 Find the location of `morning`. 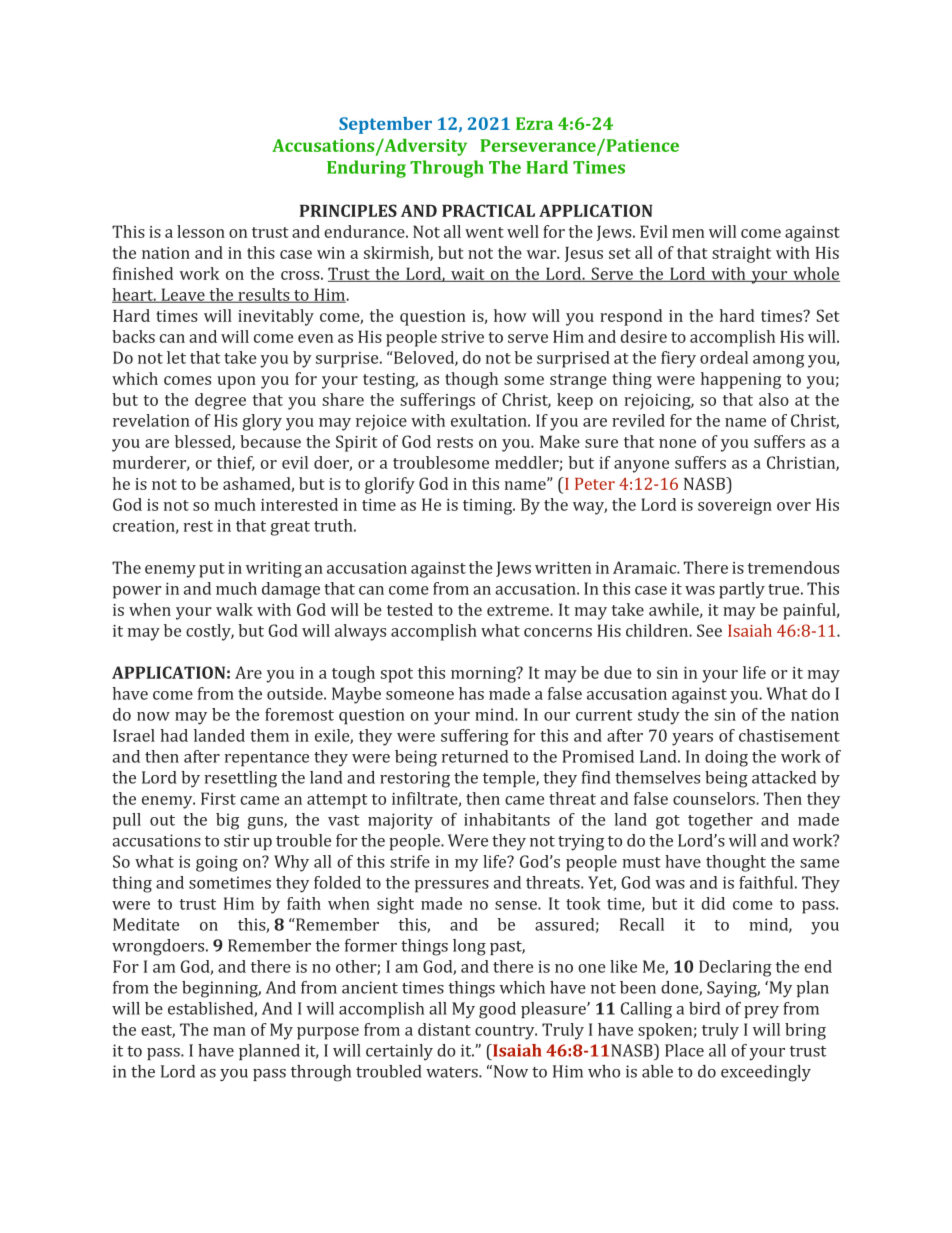

morning is located at coordinates (484, 675).
